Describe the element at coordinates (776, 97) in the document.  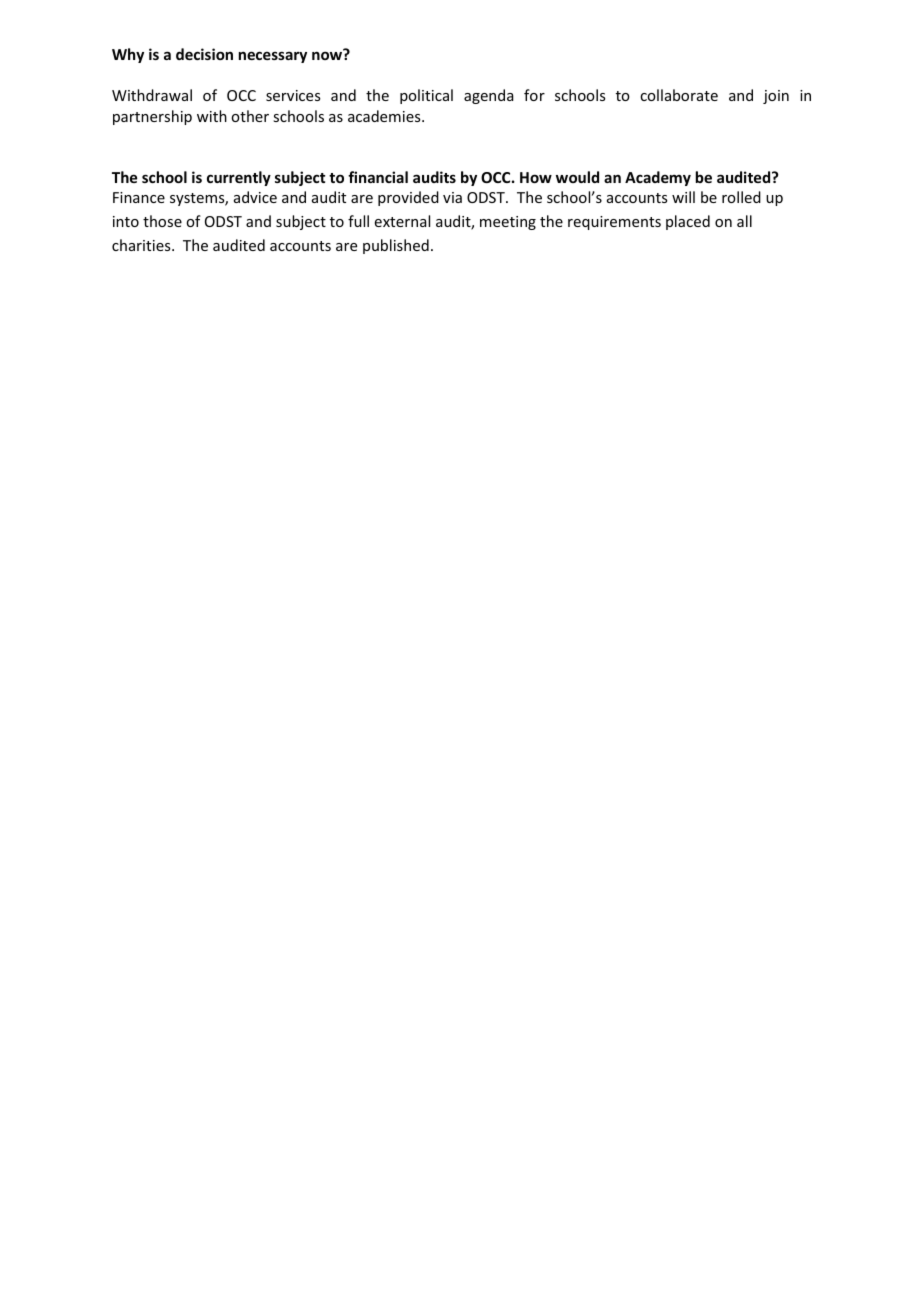
I see `join` at that location.
